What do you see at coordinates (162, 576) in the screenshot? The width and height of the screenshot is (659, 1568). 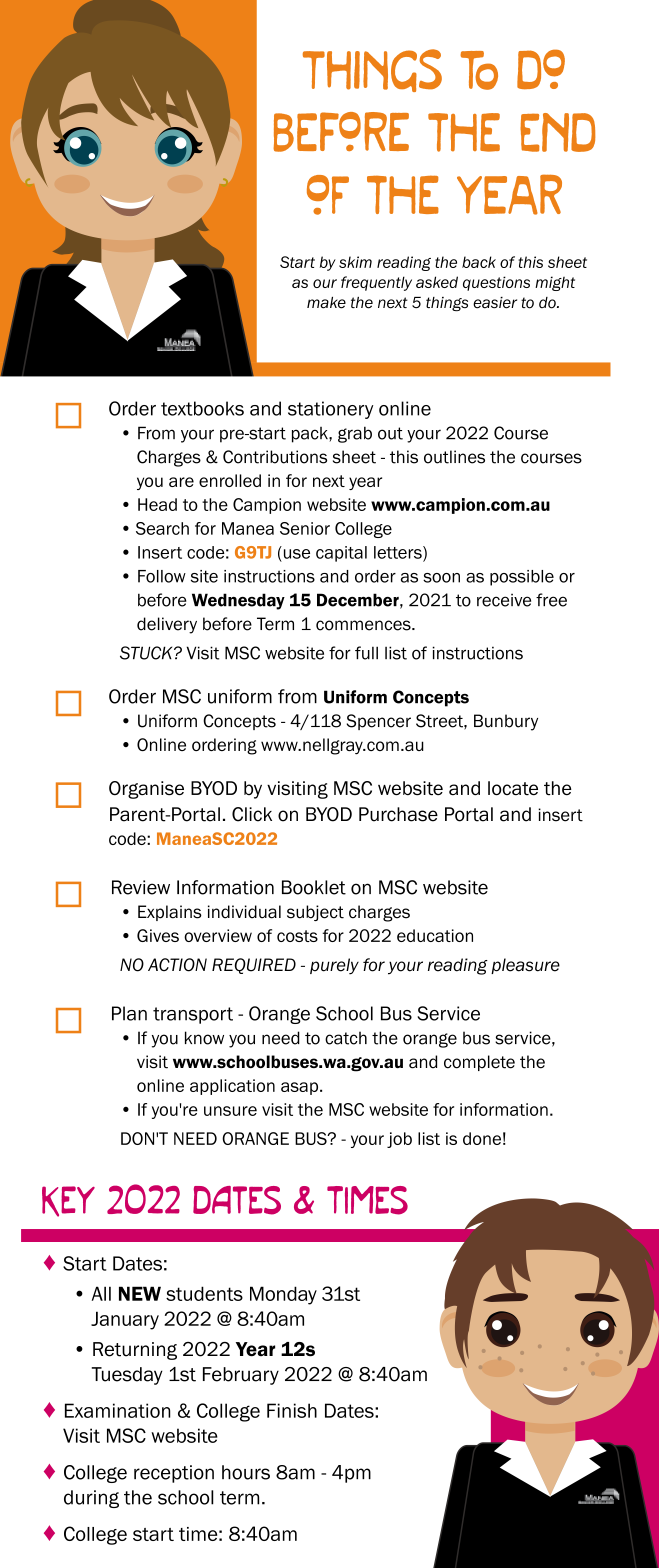 I see `Follow` at bounding box center [162, 576].
